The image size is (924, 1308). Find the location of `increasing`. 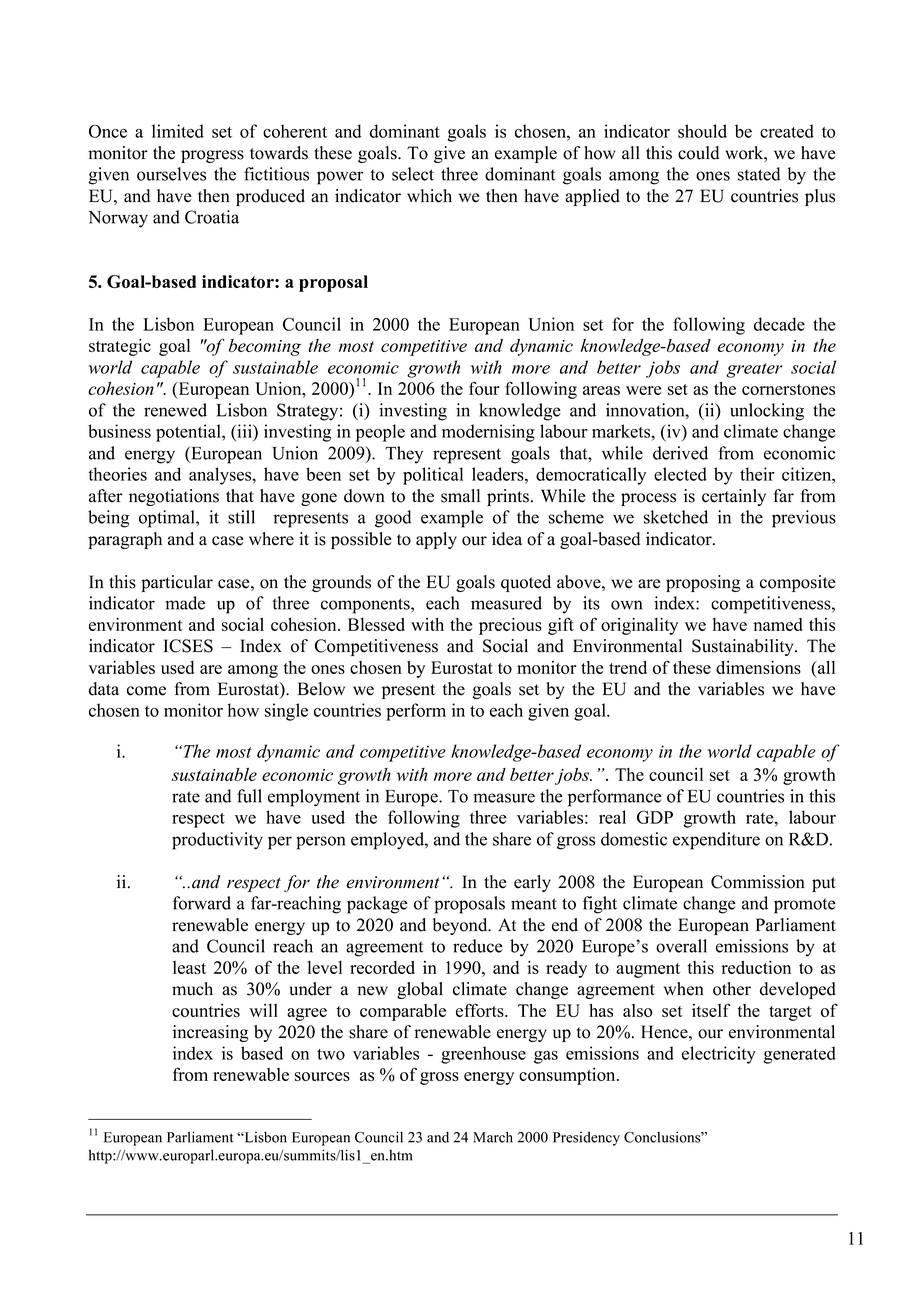

increasing is located at coordinates (210, 1033).
